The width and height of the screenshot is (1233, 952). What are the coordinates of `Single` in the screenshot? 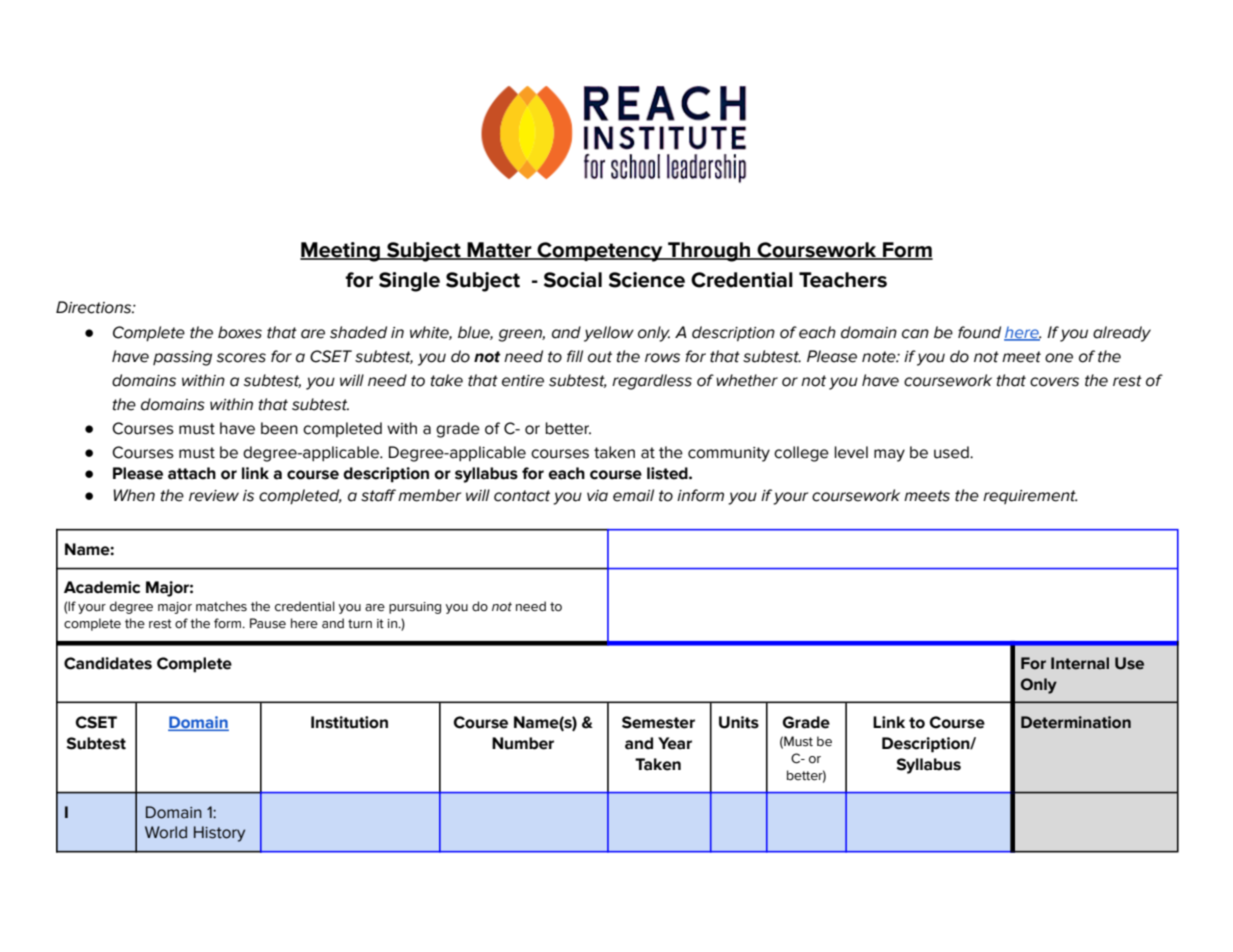 It's located at (409, 282).
